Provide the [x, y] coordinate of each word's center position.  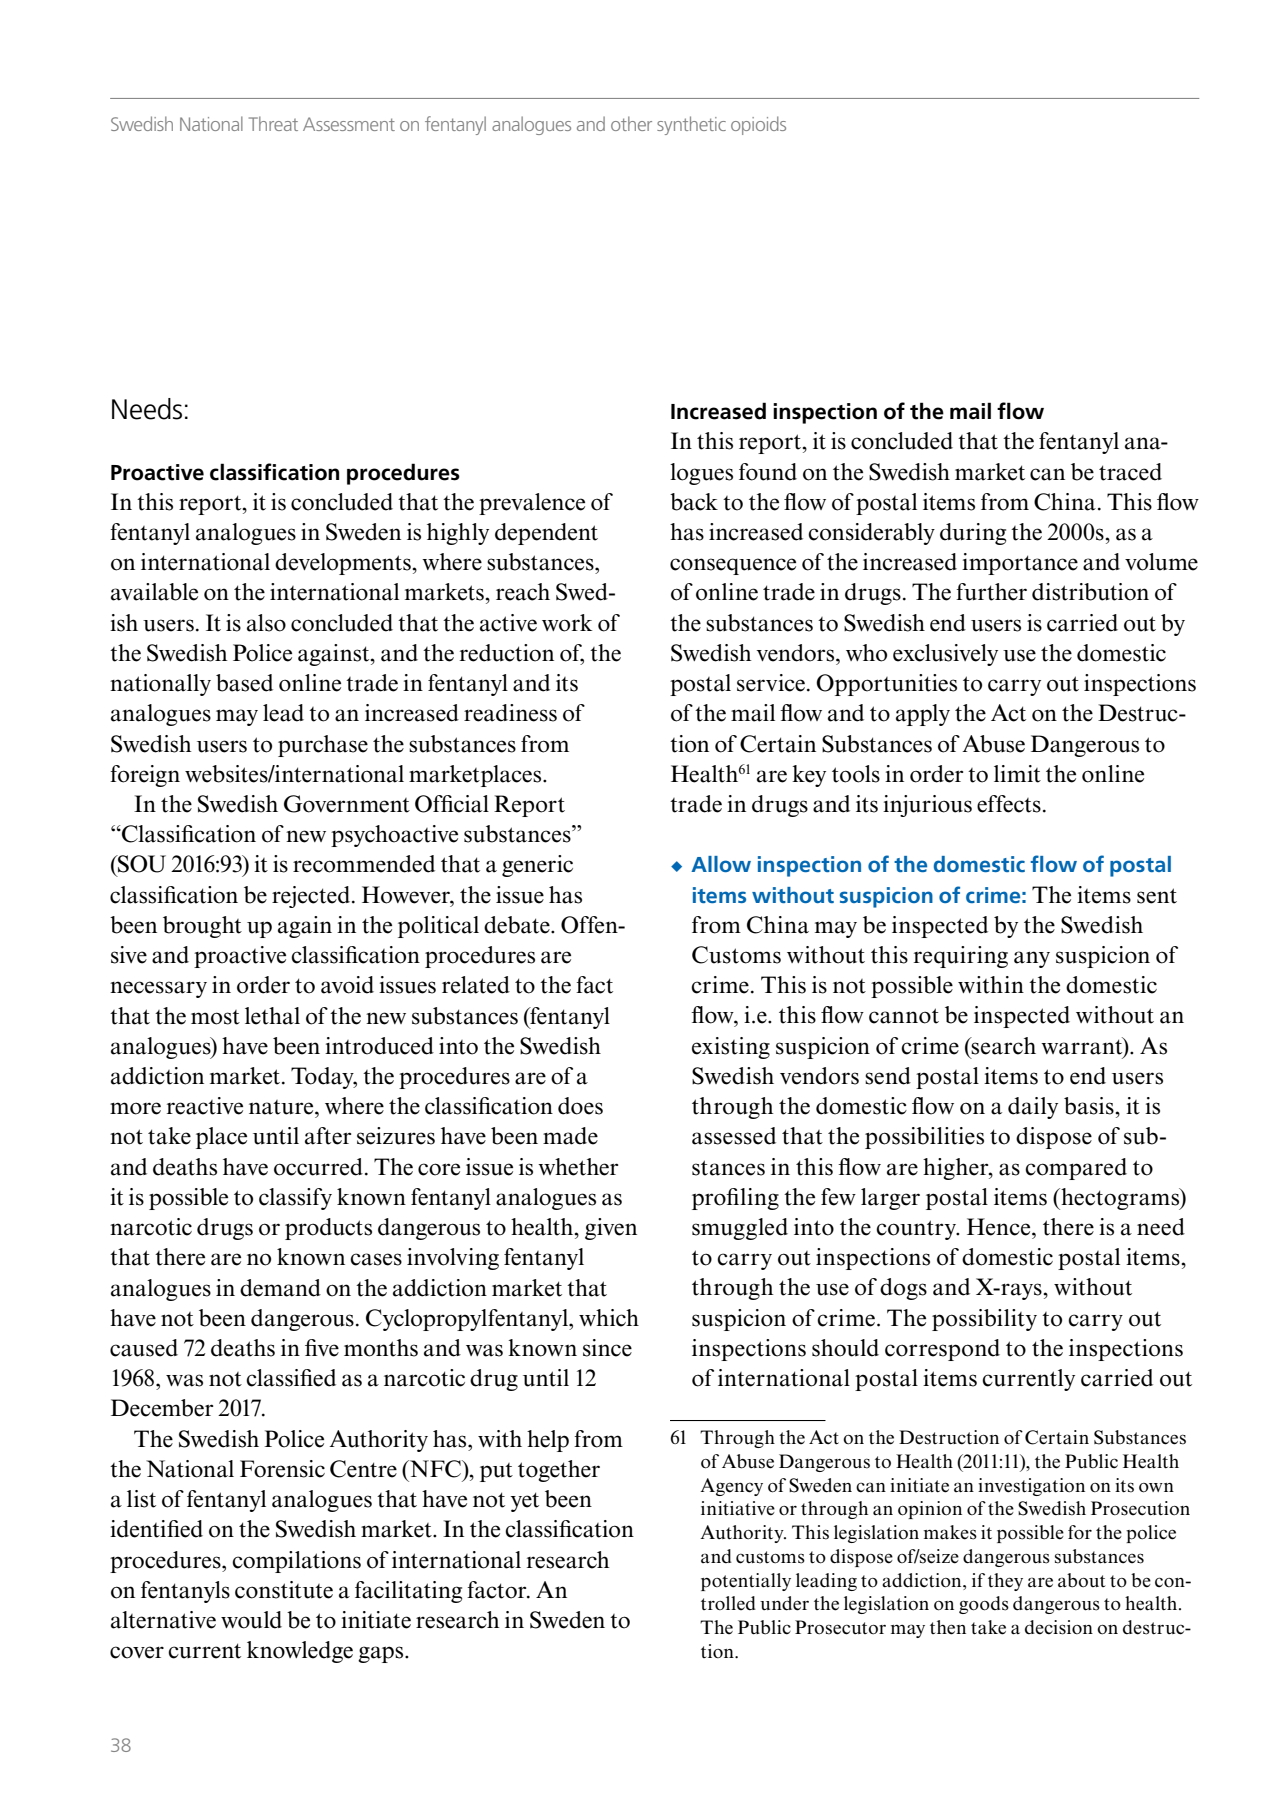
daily [1033, 1108]
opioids [758, 125]
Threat [273, 123]
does [580, 1106]
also [266, 623]
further [991, 592]
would [251, 1620]
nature [282, 1107]
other [631, 123]
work [567, 623]
